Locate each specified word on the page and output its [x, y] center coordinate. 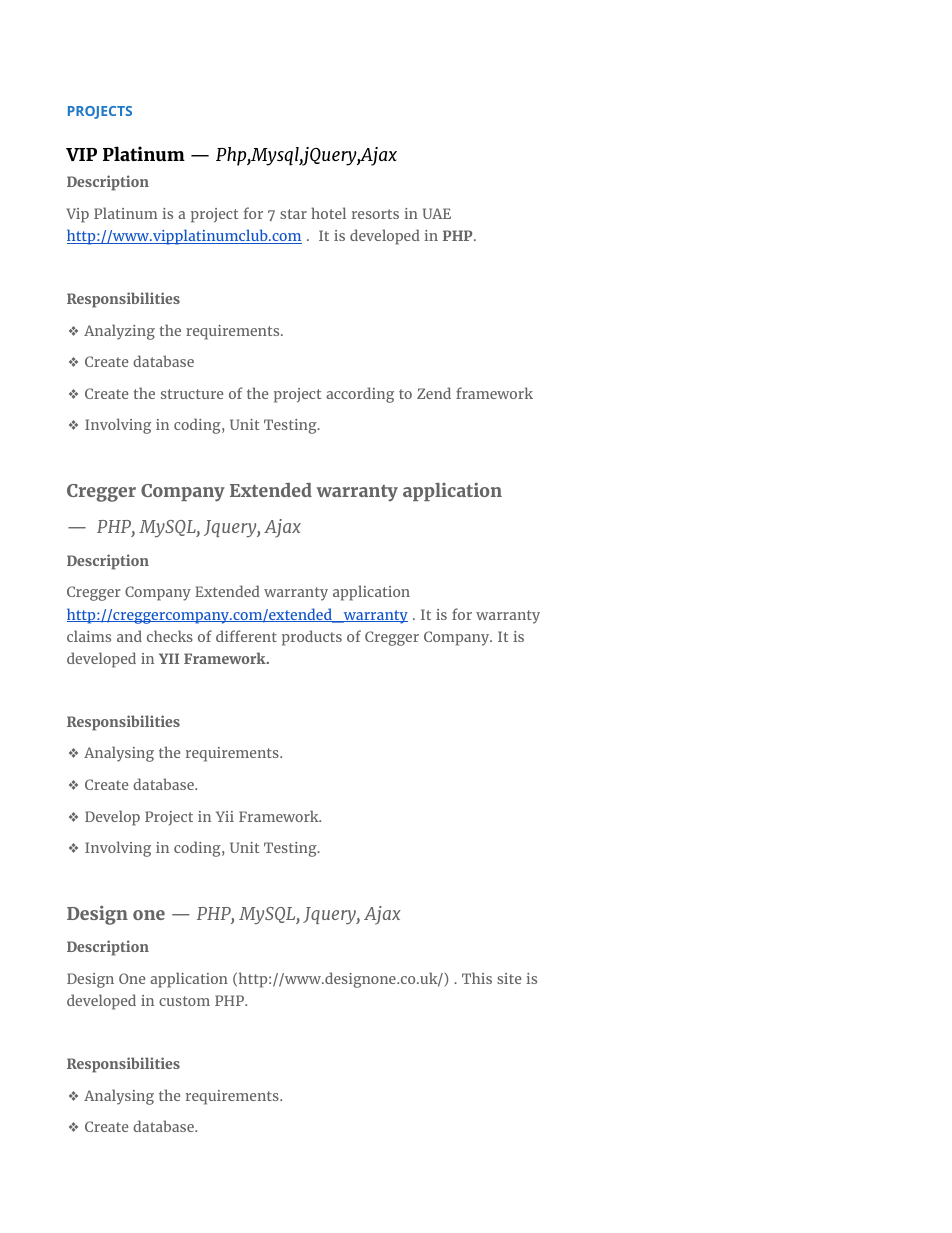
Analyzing [119, 332]
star [293, 214]
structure [192, 394]
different [246, 636]
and [129, 636]
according [360, 395]
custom [184, 1001]
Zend [434, 393]
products [312, 638]
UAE [437, 213]
